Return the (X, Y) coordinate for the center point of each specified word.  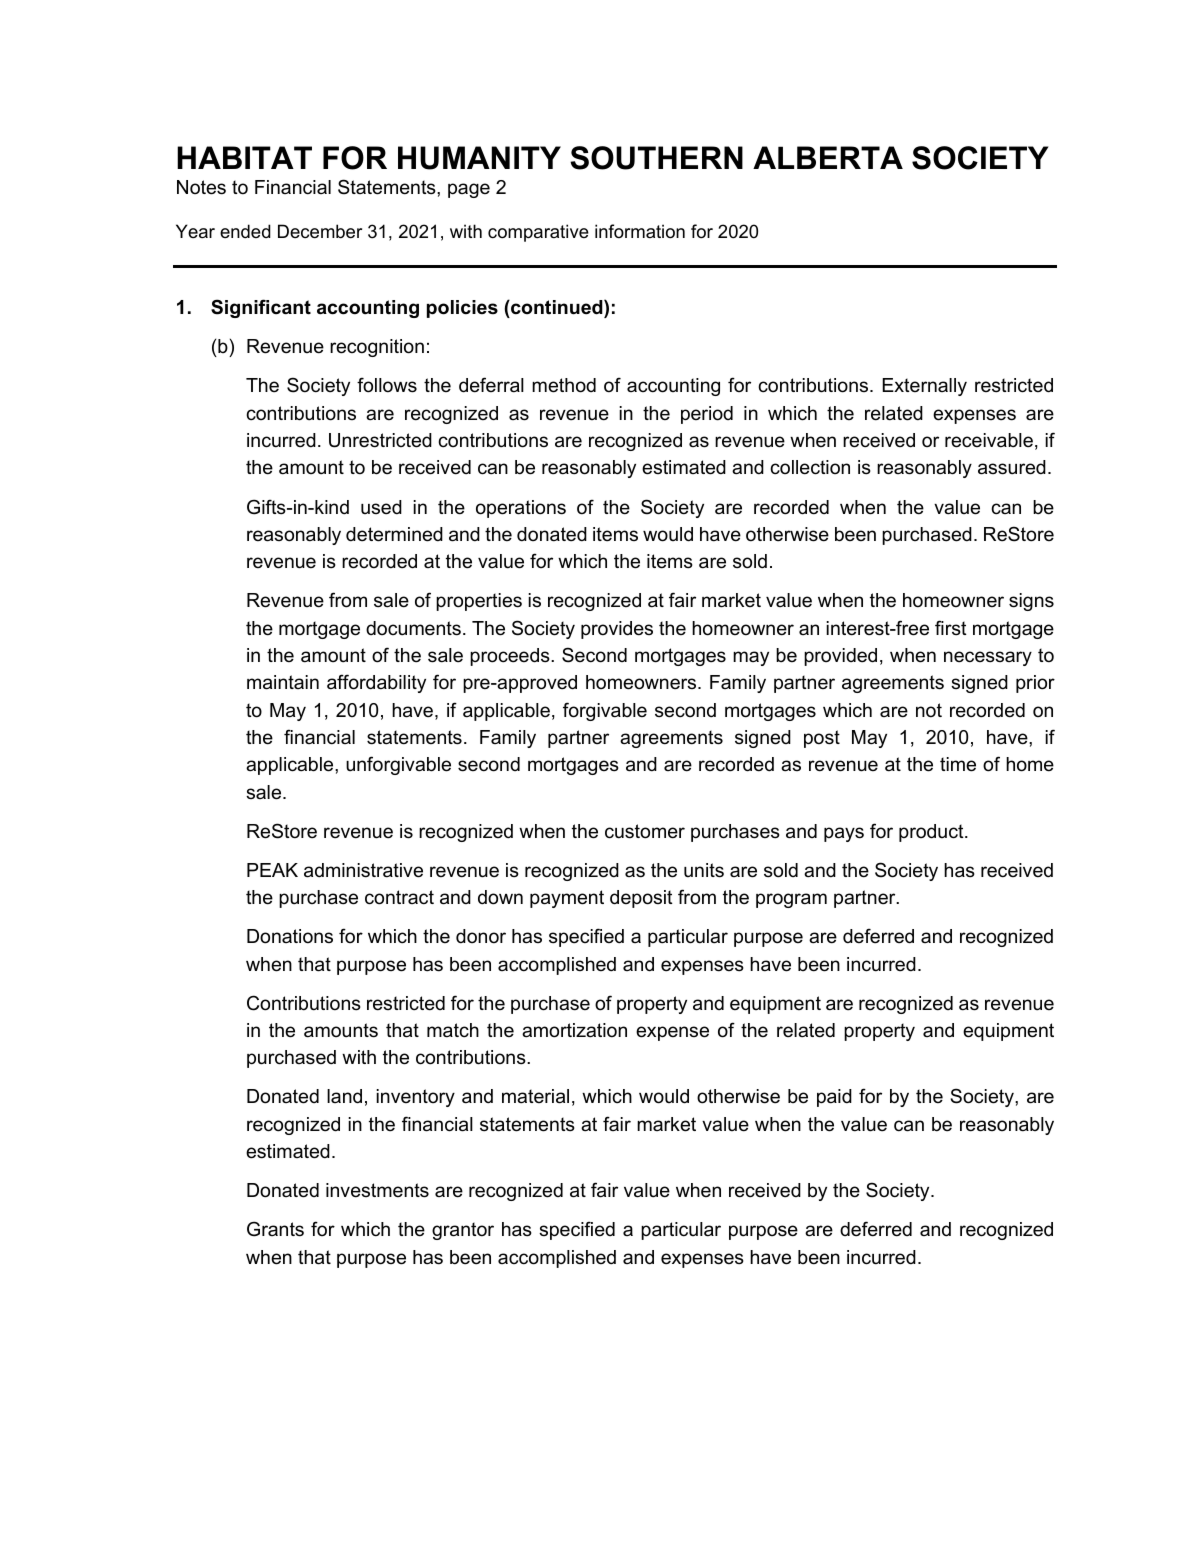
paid (834, 1098)
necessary (988, 658)
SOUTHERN (656, 158)
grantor (463, 1231)
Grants (275, 1229)
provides (617, 630)
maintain (283, 682)
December (320, 231)
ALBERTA (828, 157)
